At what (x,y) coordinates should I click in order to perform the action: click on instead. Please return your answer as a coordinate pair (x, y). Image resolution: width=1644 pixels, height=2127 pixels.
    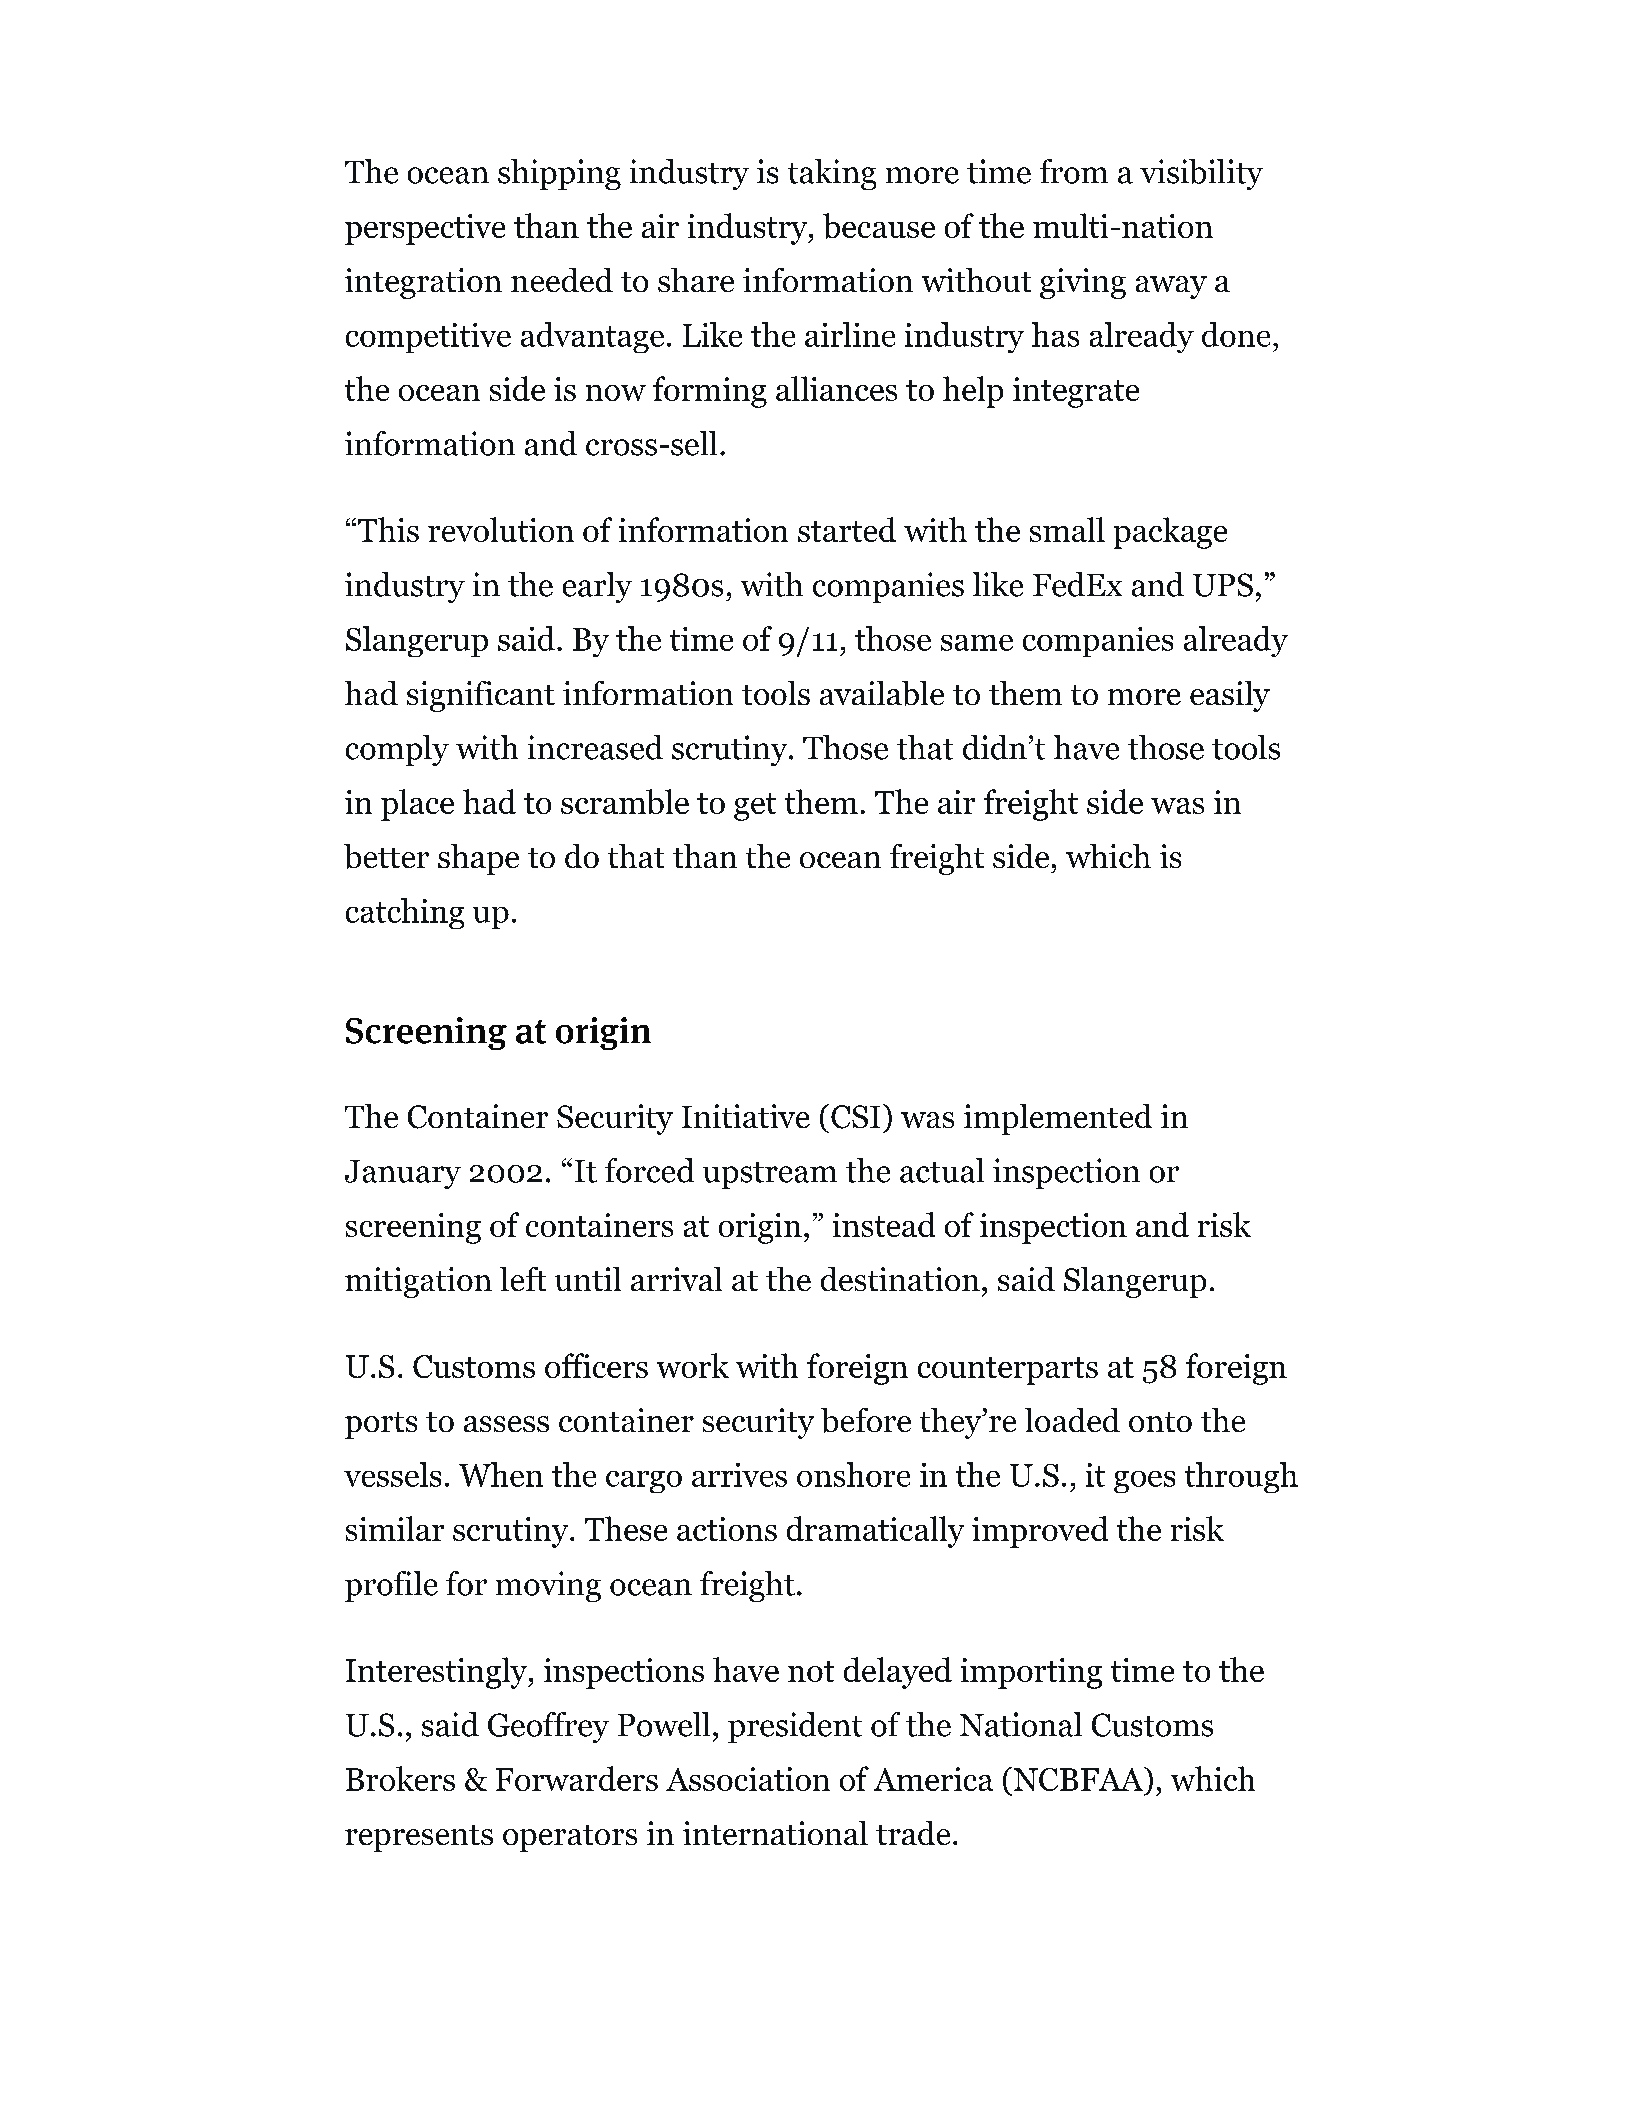
    Looking at the image, I should click on (884, 1224).
